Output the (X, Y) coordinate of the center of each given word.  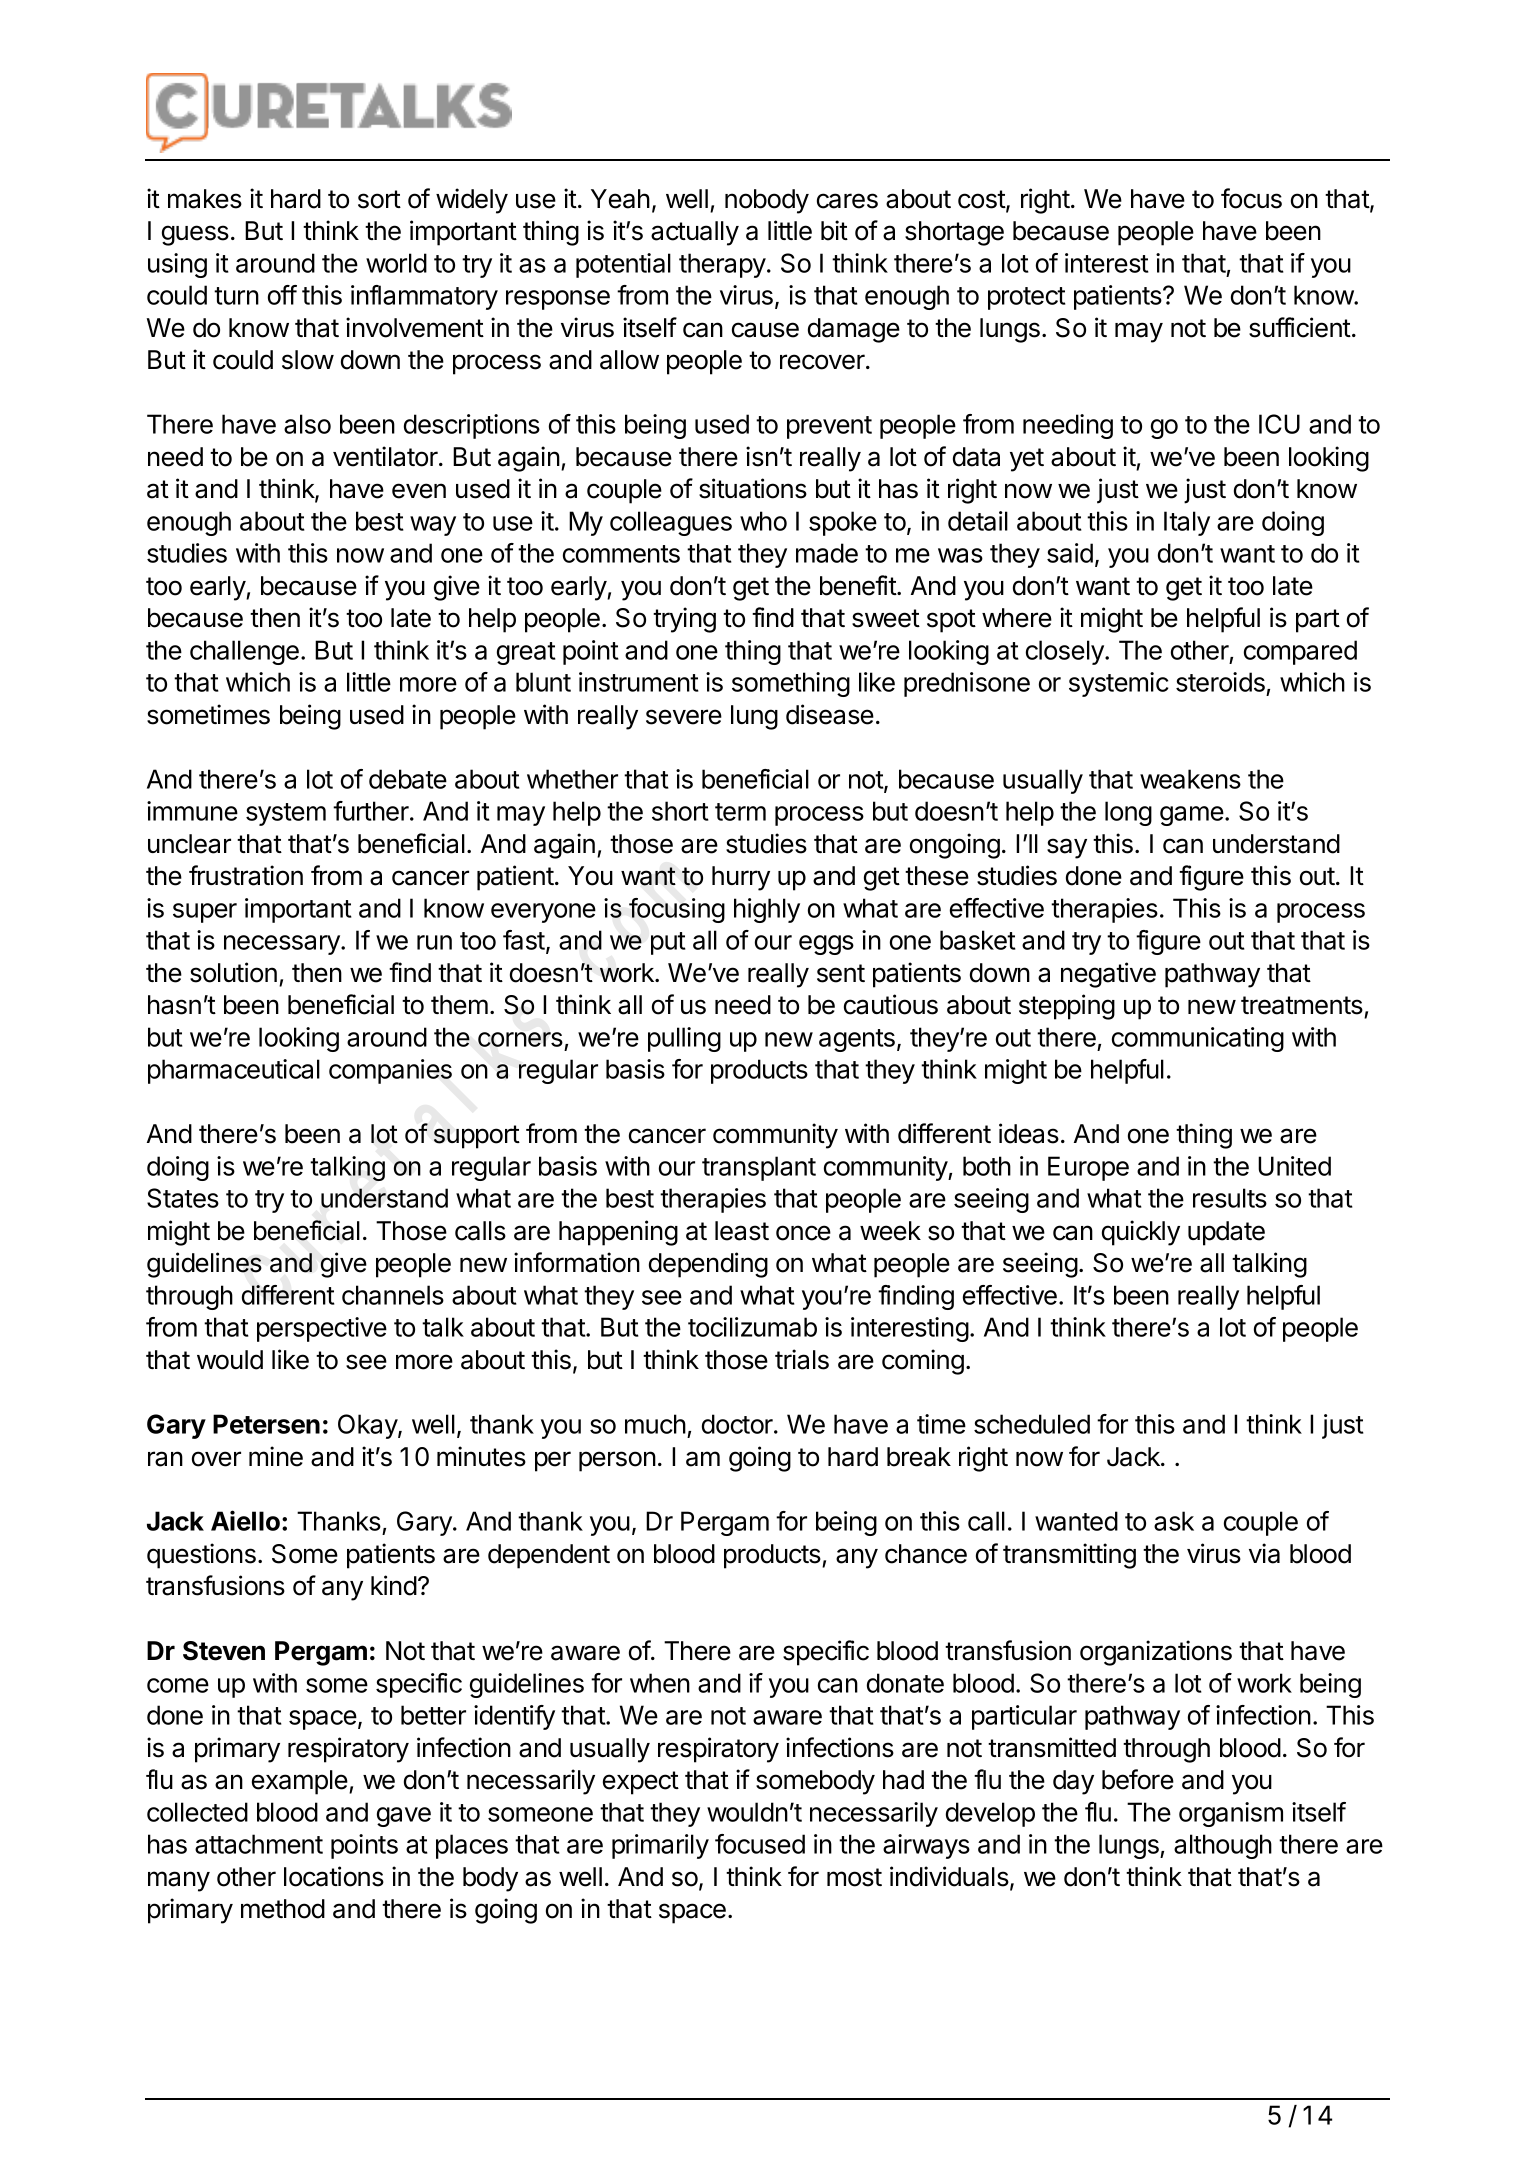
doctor (738, 1424)
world (396, 263)
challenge (244, 652)
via (1264, 1553)
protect (1027, 298)
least (742, 1231)
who (763, 521)
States (183, 1198)
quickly (1141, 1233)
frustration (246, 875)
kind (394, 1585)
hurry (741, 878)
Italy (1187, 523)
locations (334, 1876)
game (1192, 816)
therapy (723, 265)
